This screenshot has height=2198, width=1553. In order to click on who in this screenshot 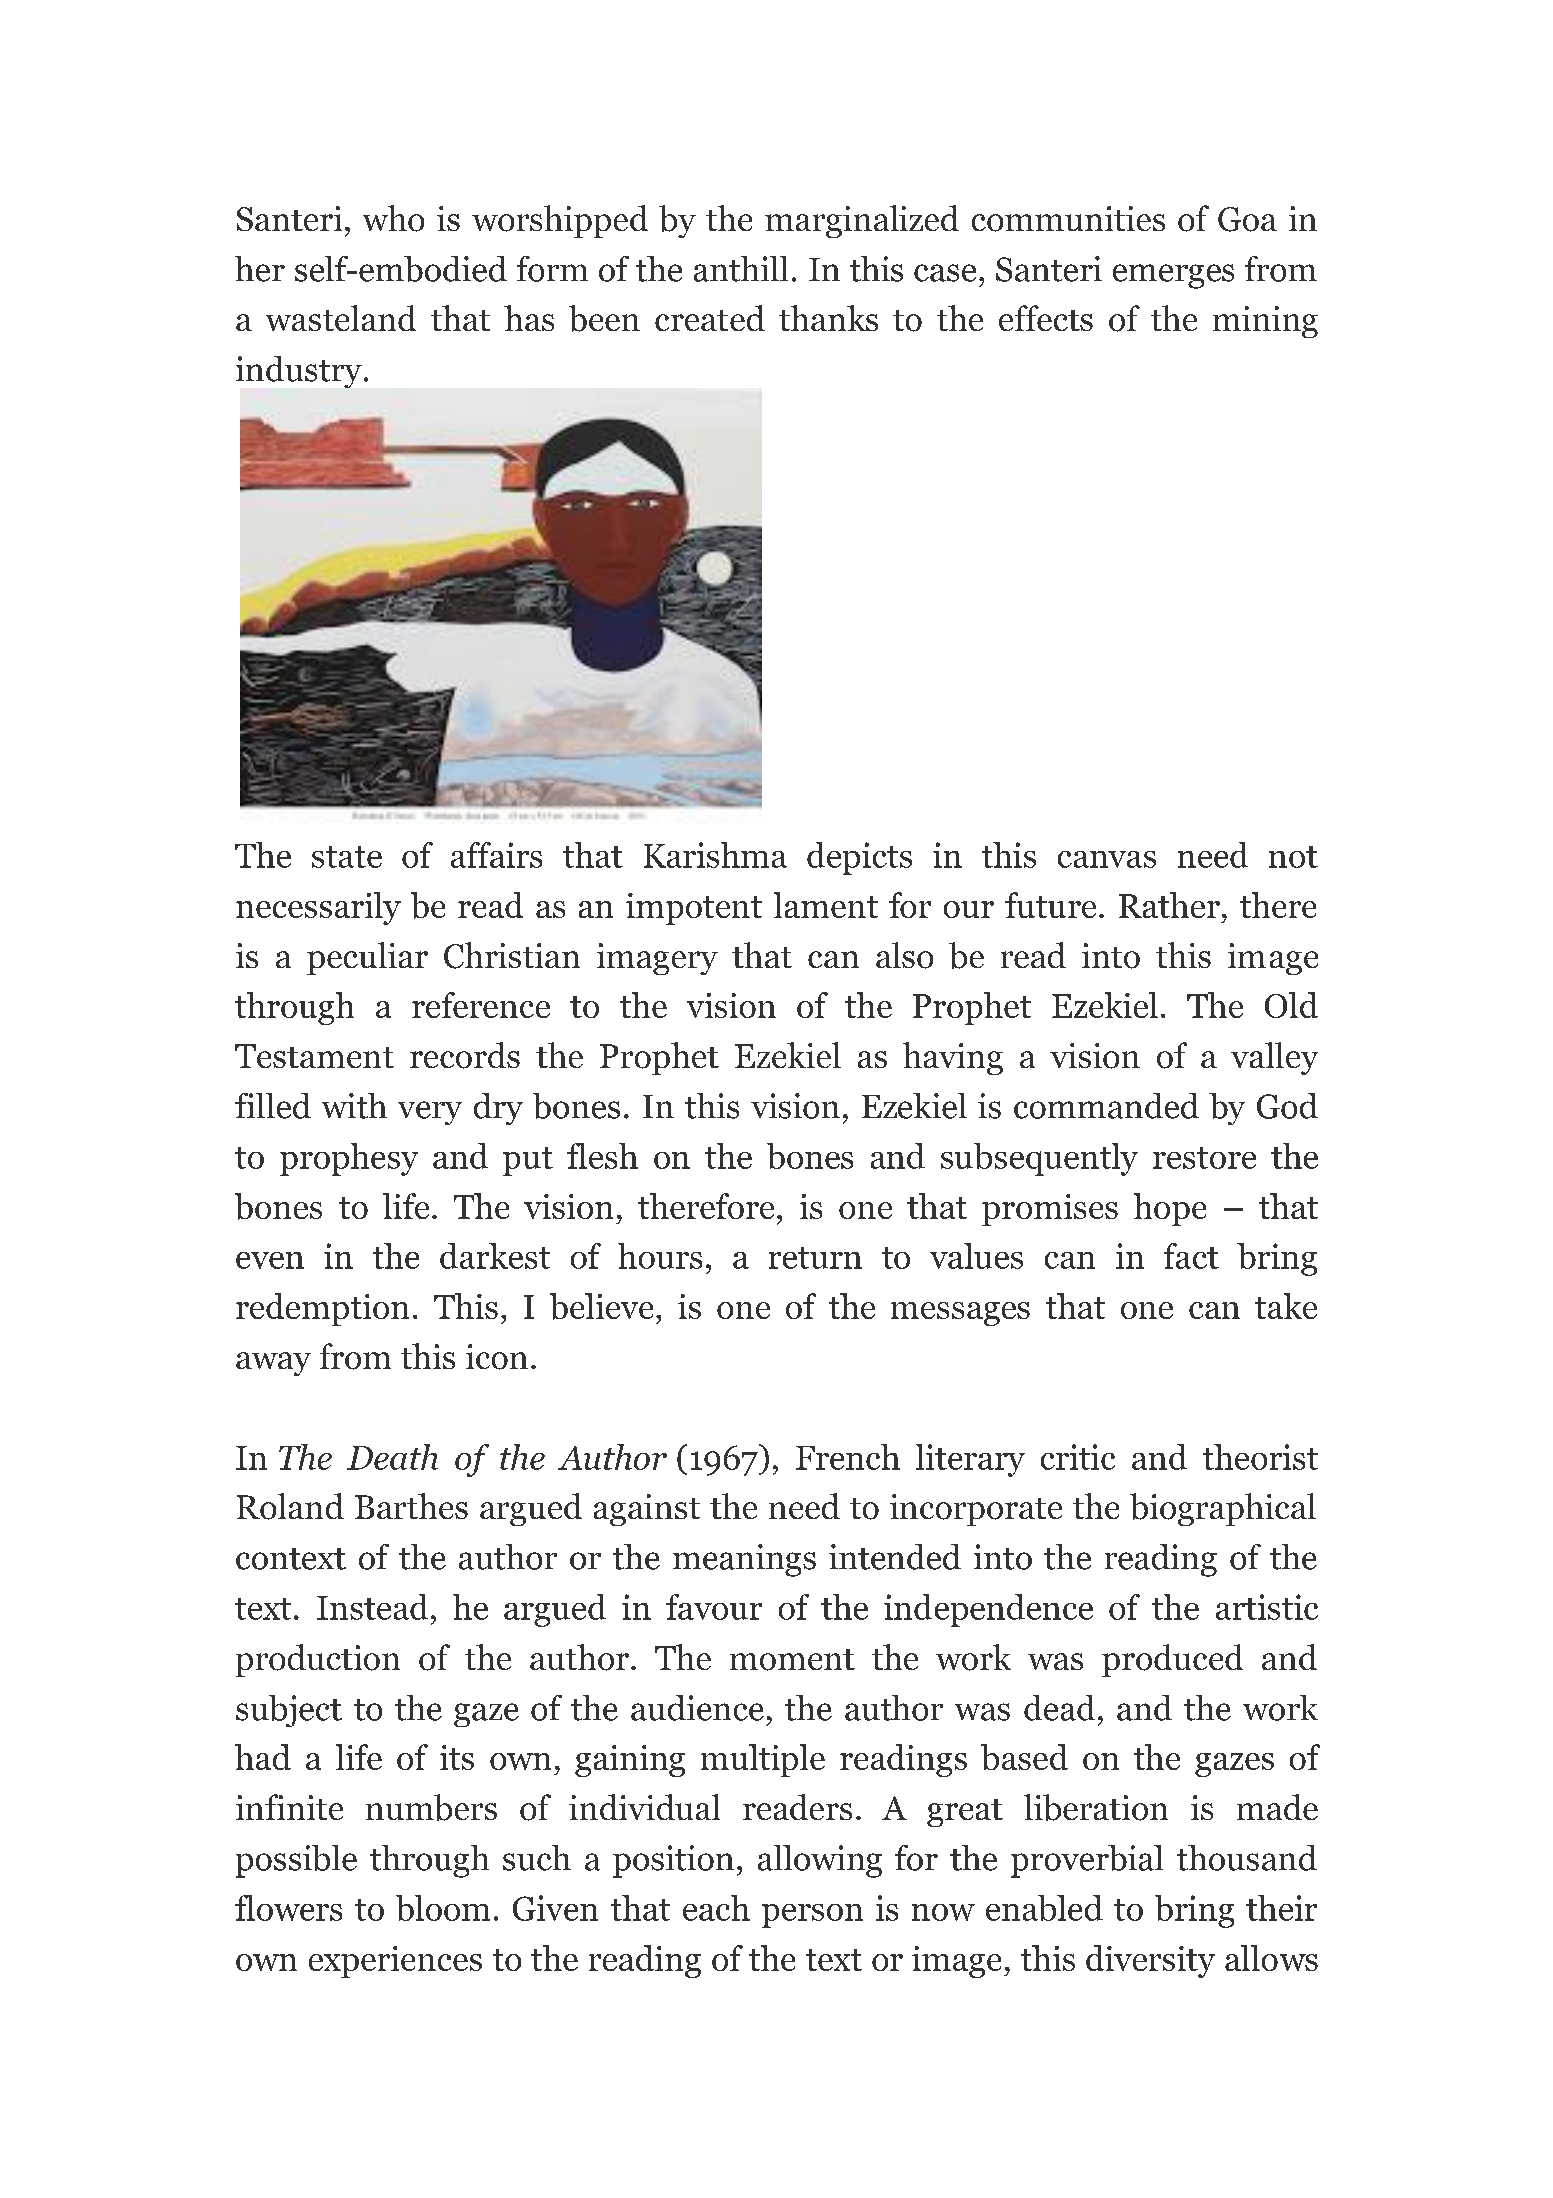, I will do `click(393, 218)`.
